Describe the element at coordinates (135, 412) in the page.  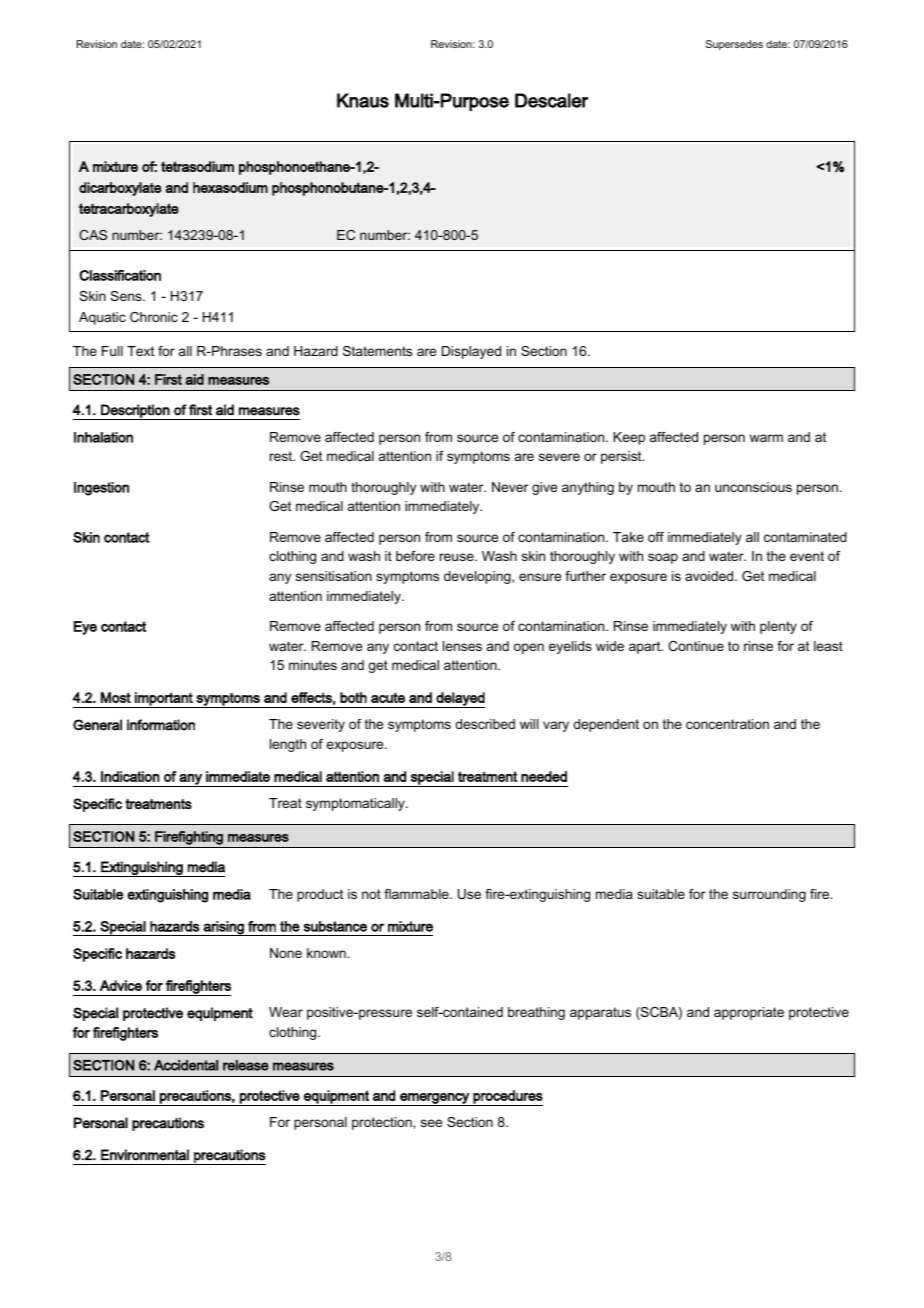
I see `Description` at that location.
